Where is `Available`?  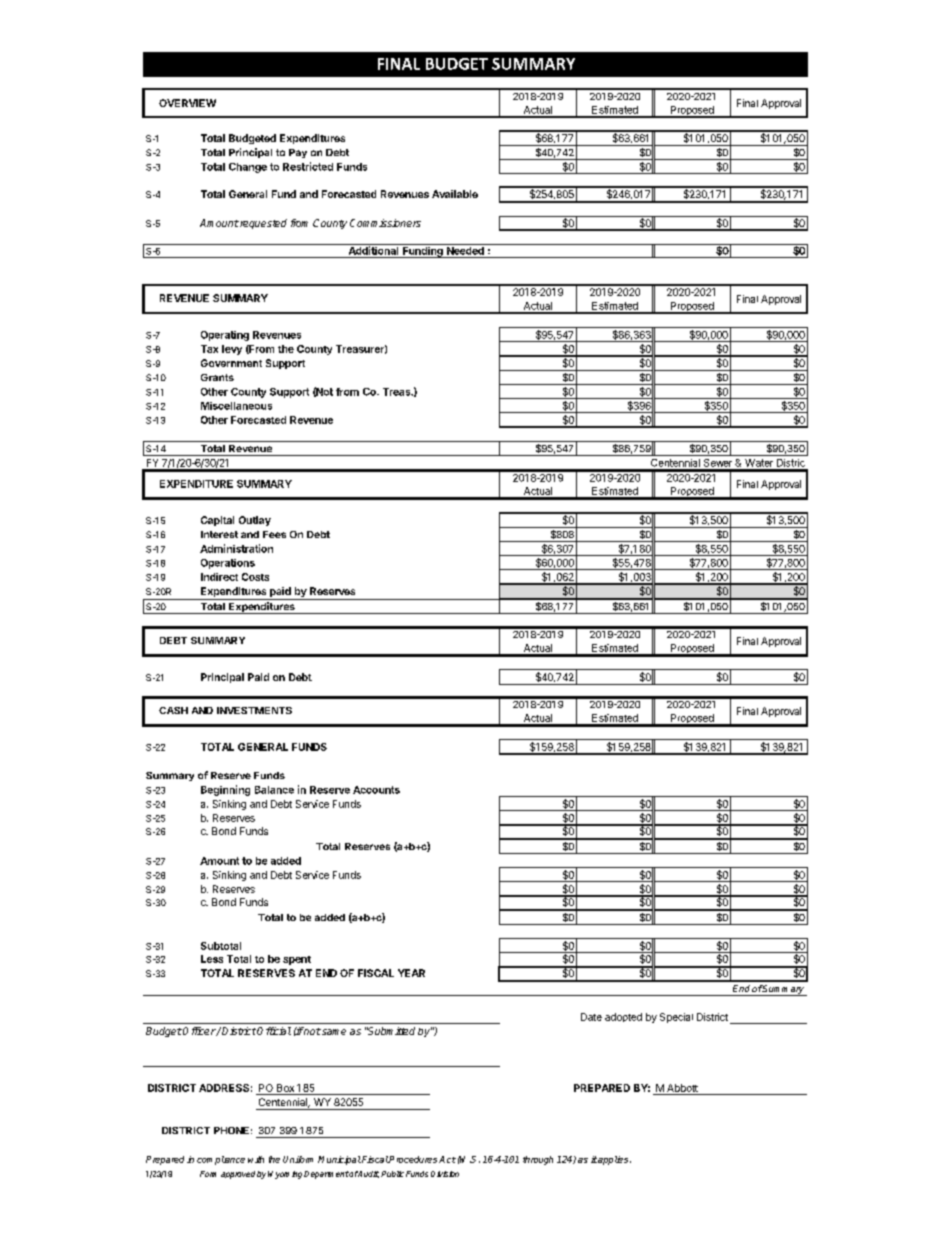
Available is located at coordinates (455, 194).
